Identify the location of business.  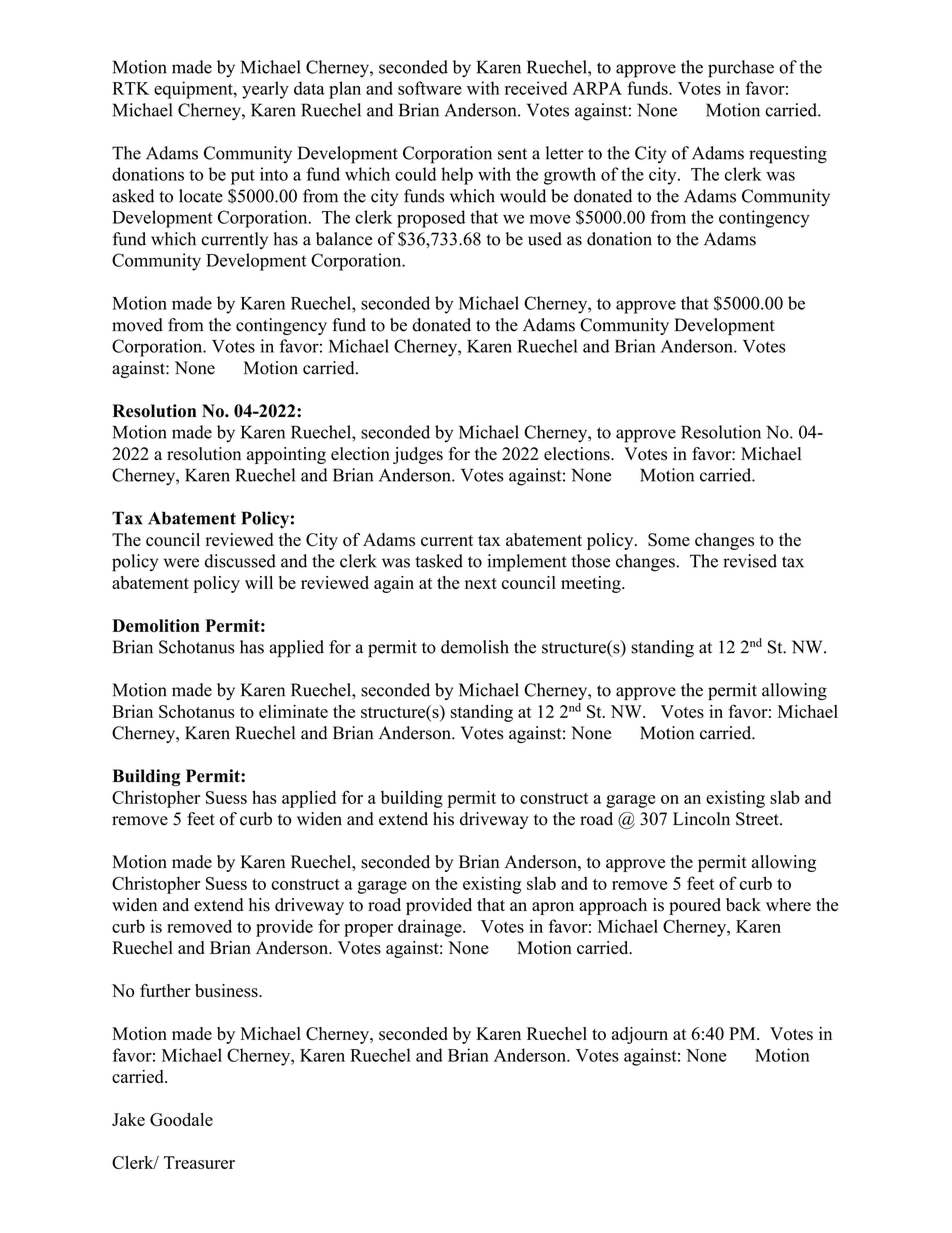
(227, 991).
